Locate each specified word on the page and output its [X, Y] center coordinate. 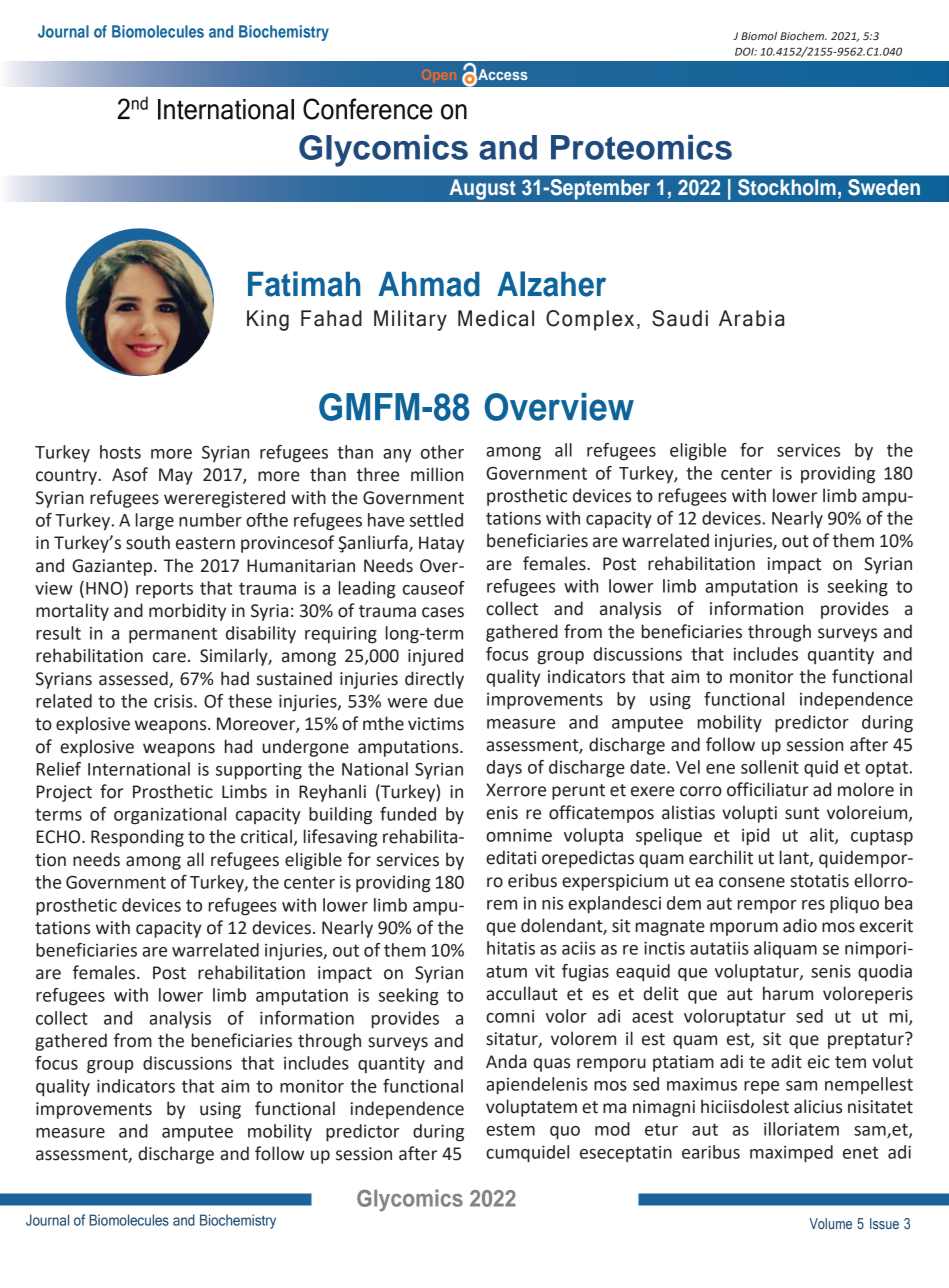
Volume [830, 1223]
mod [612, 1129]
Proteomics [641, 147]
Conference [368, 109]
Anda [506, 1061]
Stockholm [786, 187]
